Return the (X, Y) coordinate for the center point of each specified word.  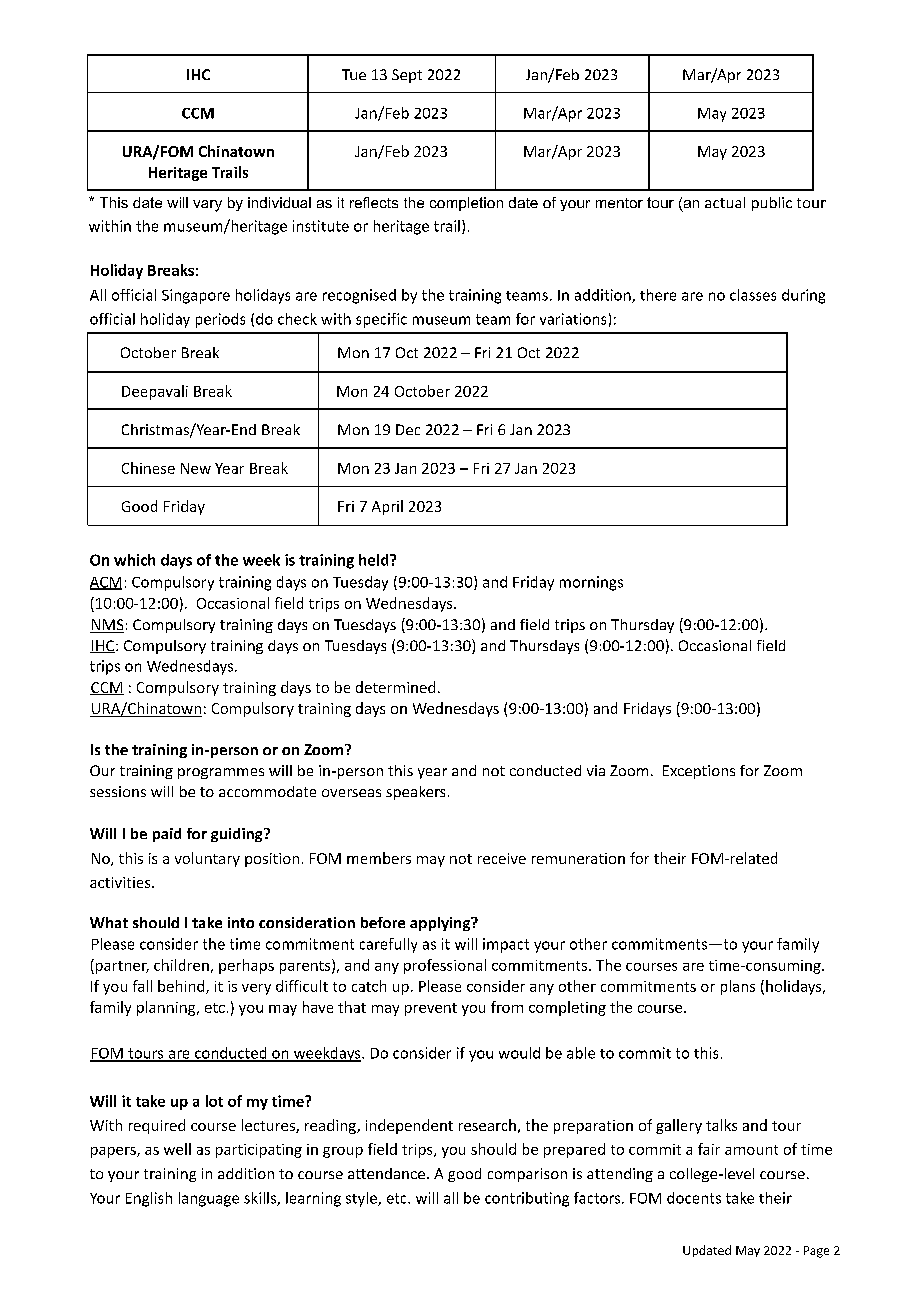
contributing (527, 1199)
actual (725, 202)
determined (395, 687)
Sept (407, 76)
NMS (107, 626)
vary (207, 206)
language (209, 1199)
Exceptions (699, 772)
